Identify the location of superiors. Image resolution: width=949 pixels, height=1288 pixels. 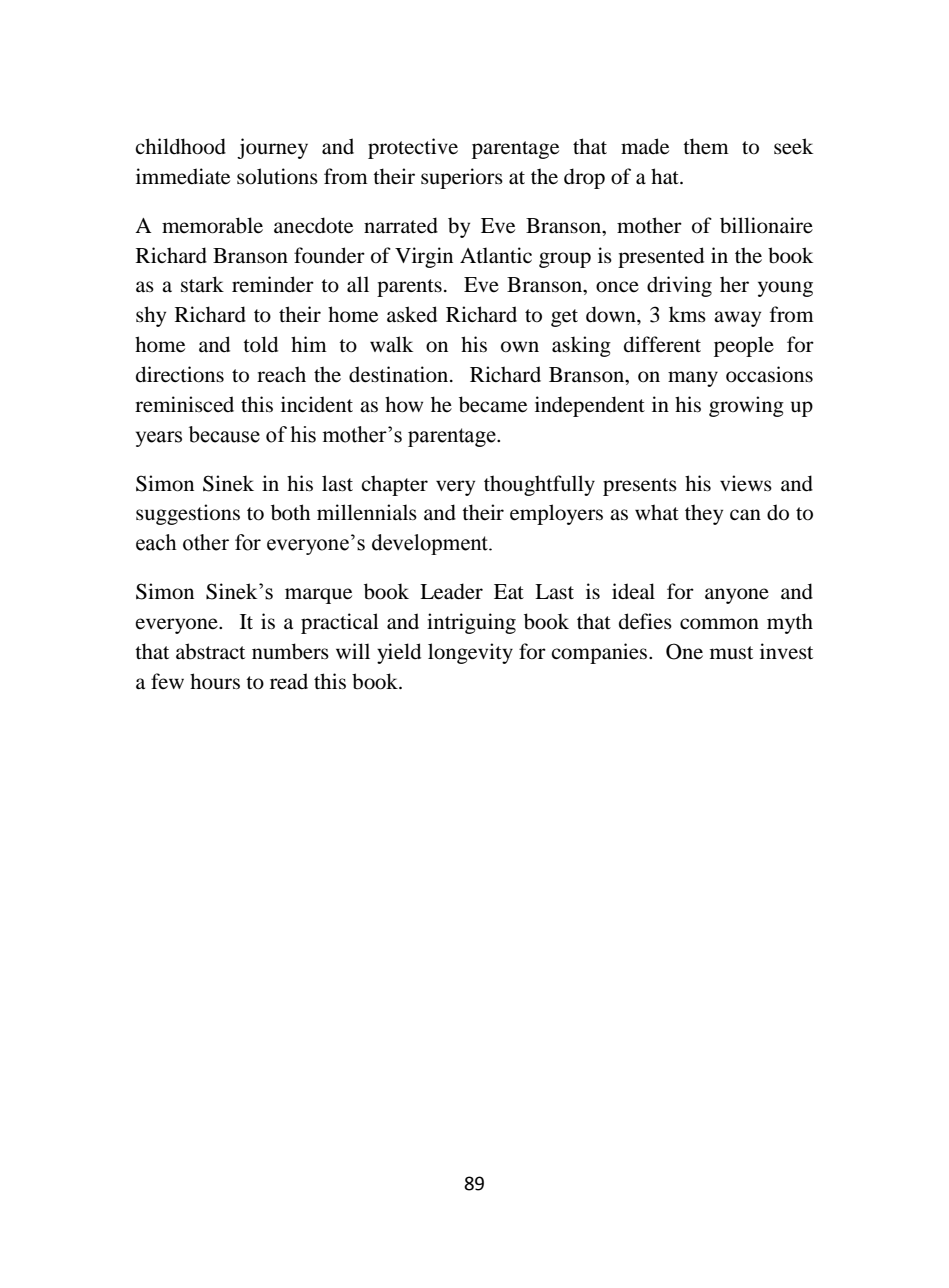
(462, 178).
